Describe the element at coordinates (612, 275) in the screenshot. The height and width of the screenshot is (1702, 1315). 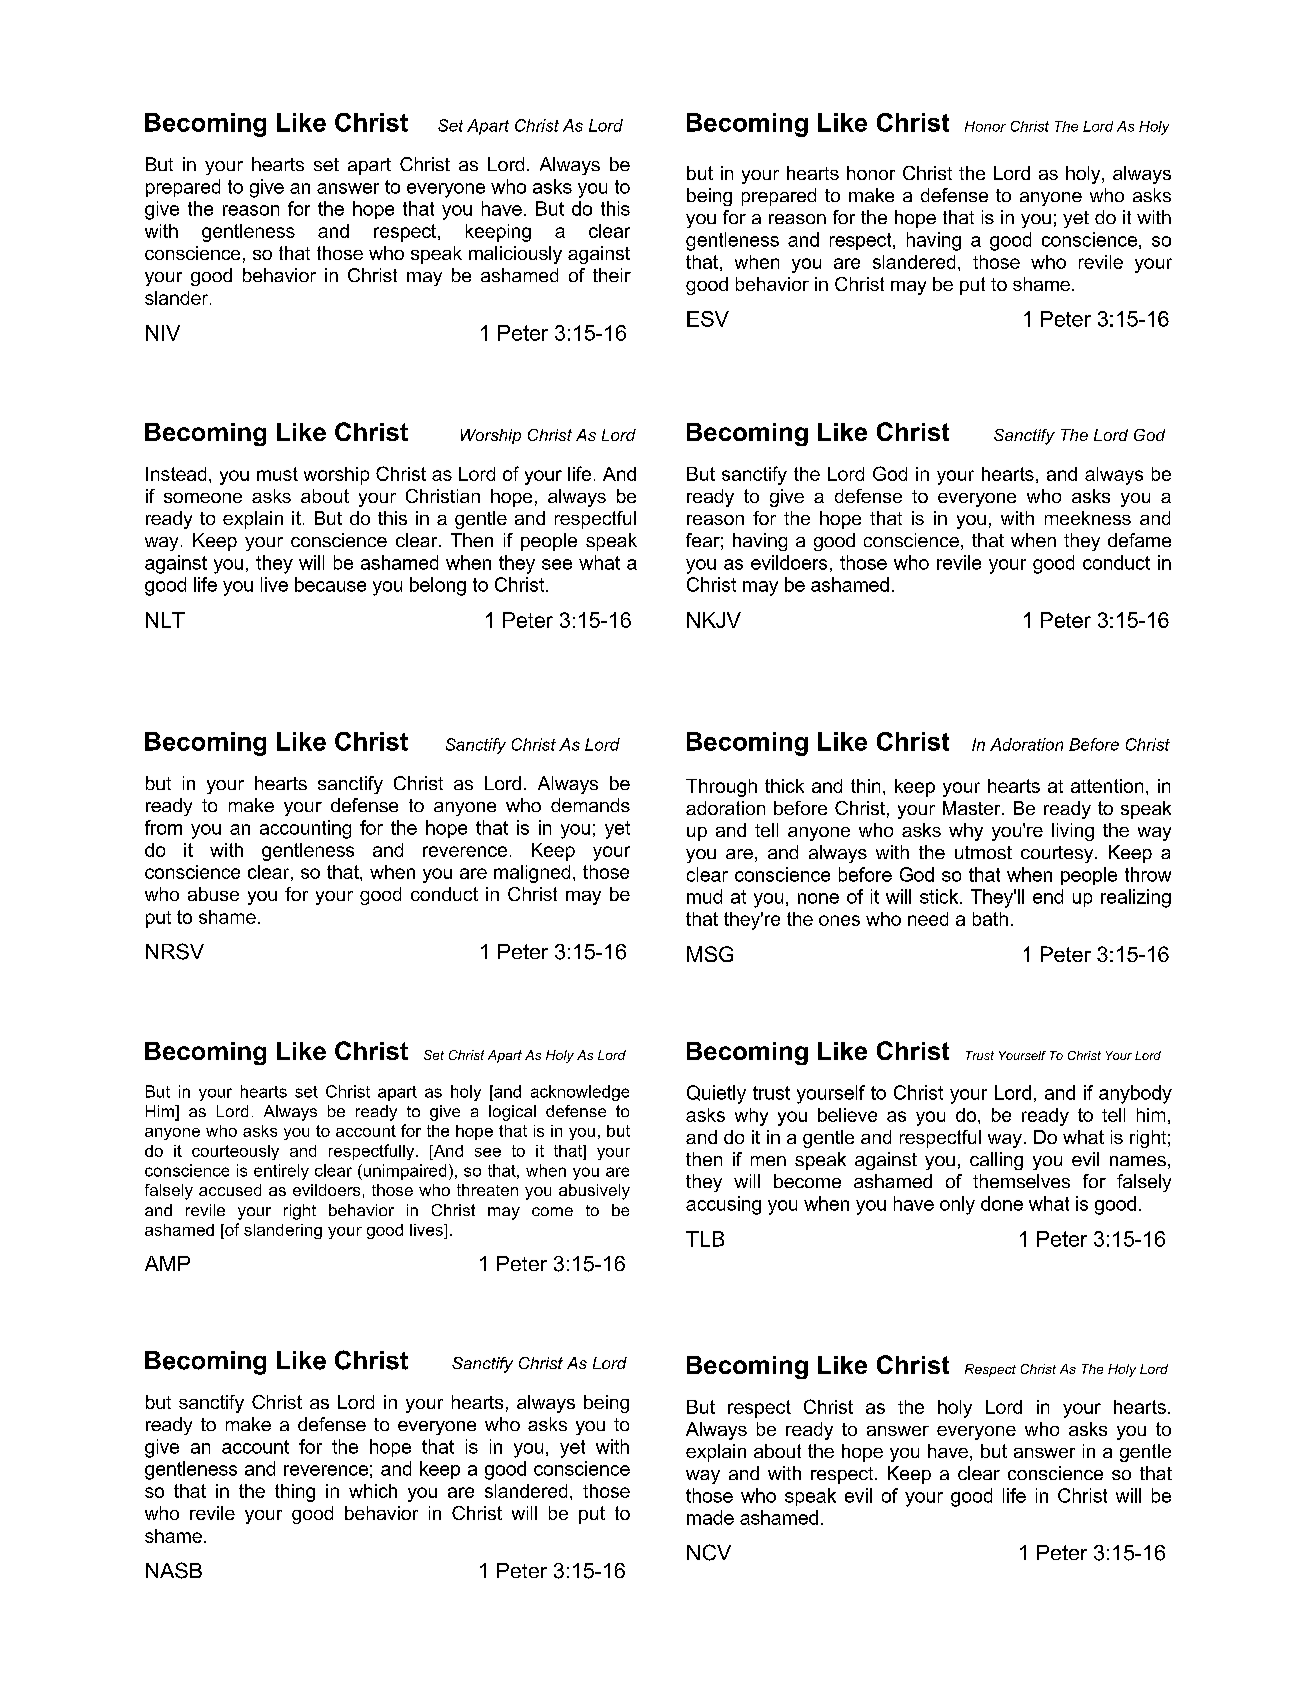
I see `their` at that location.
